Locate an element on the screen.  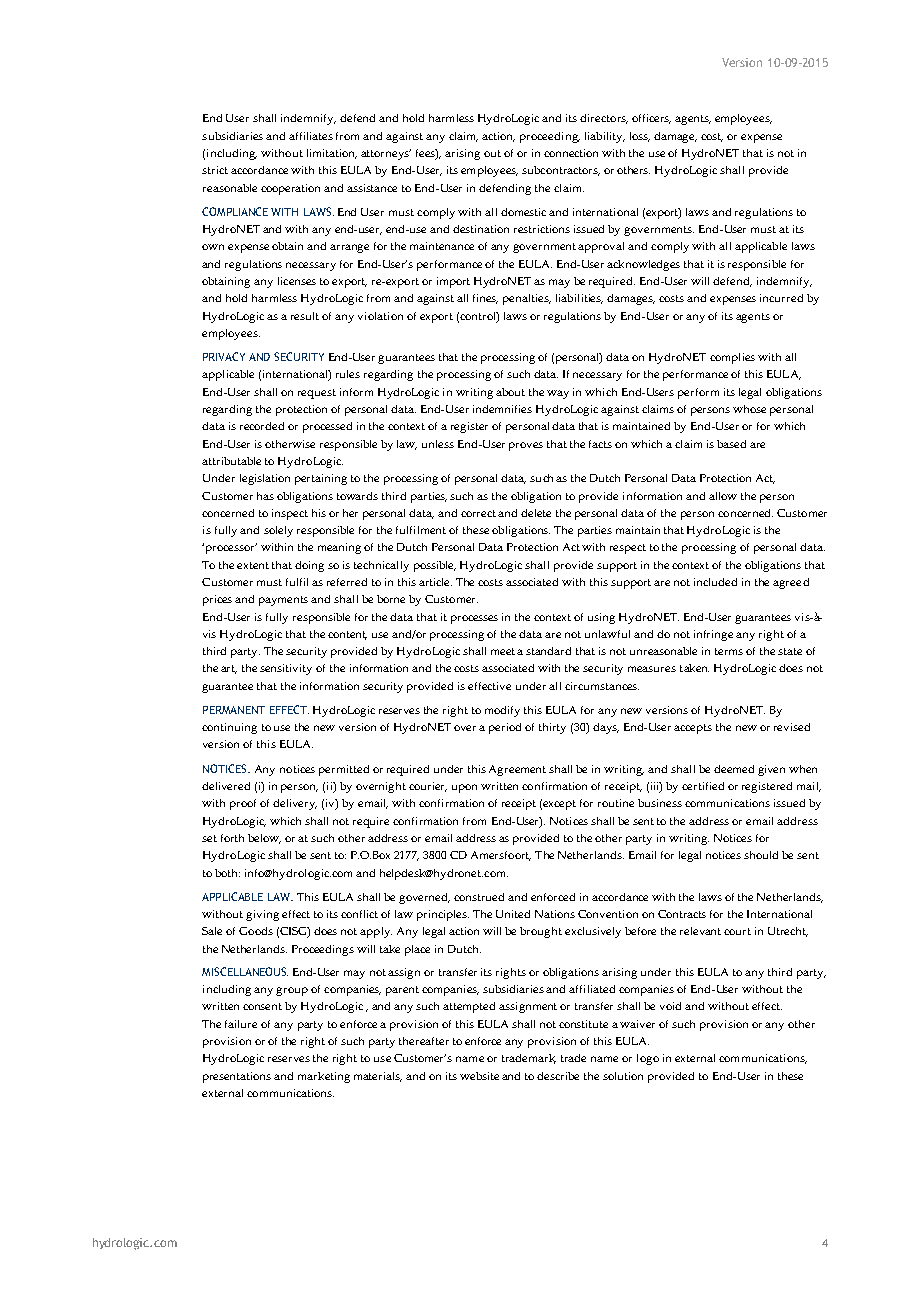
should is located at coordinates (761, 855).
